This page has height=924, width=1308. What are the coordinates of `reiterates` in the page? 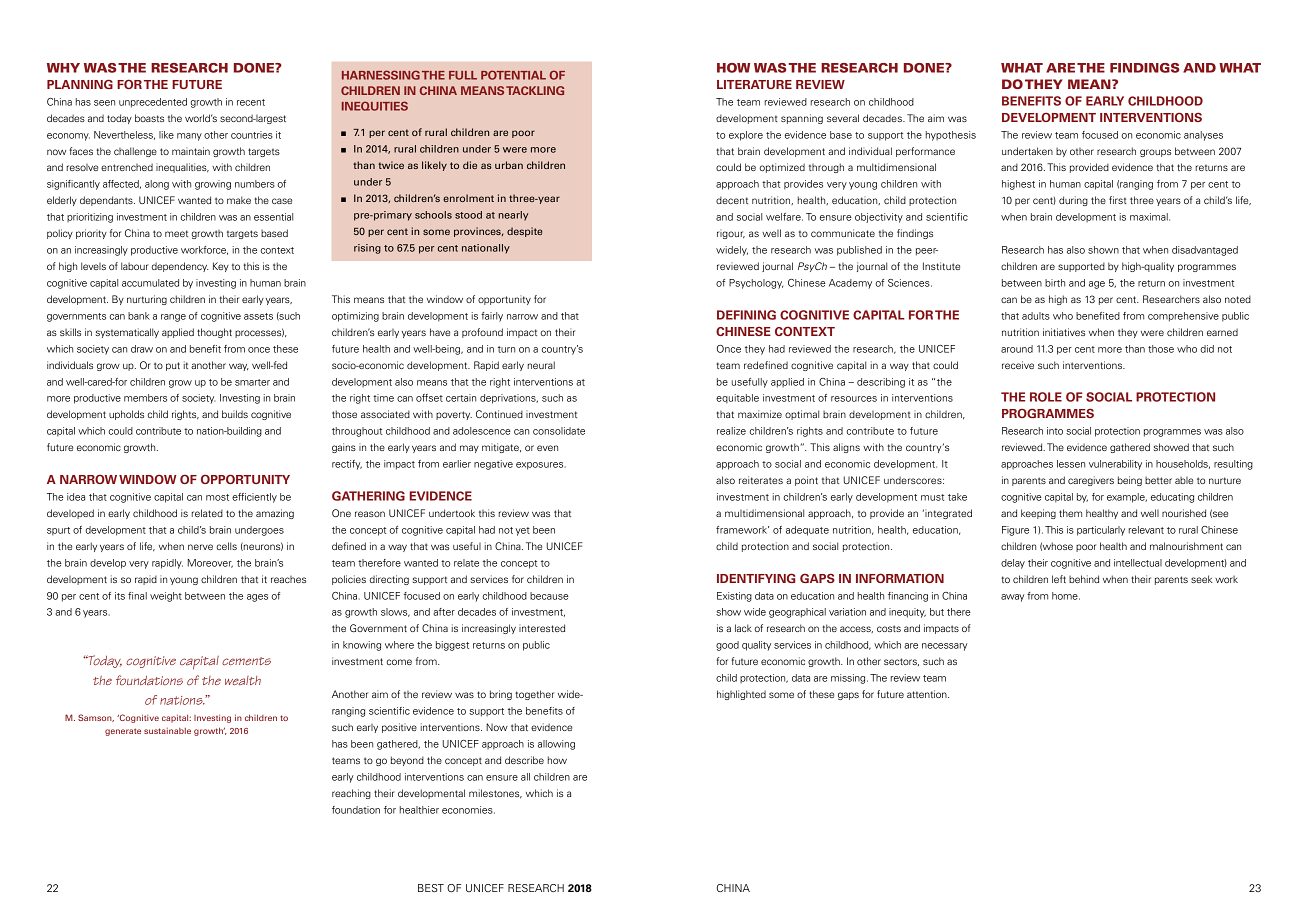 It's located at (761, 480).
